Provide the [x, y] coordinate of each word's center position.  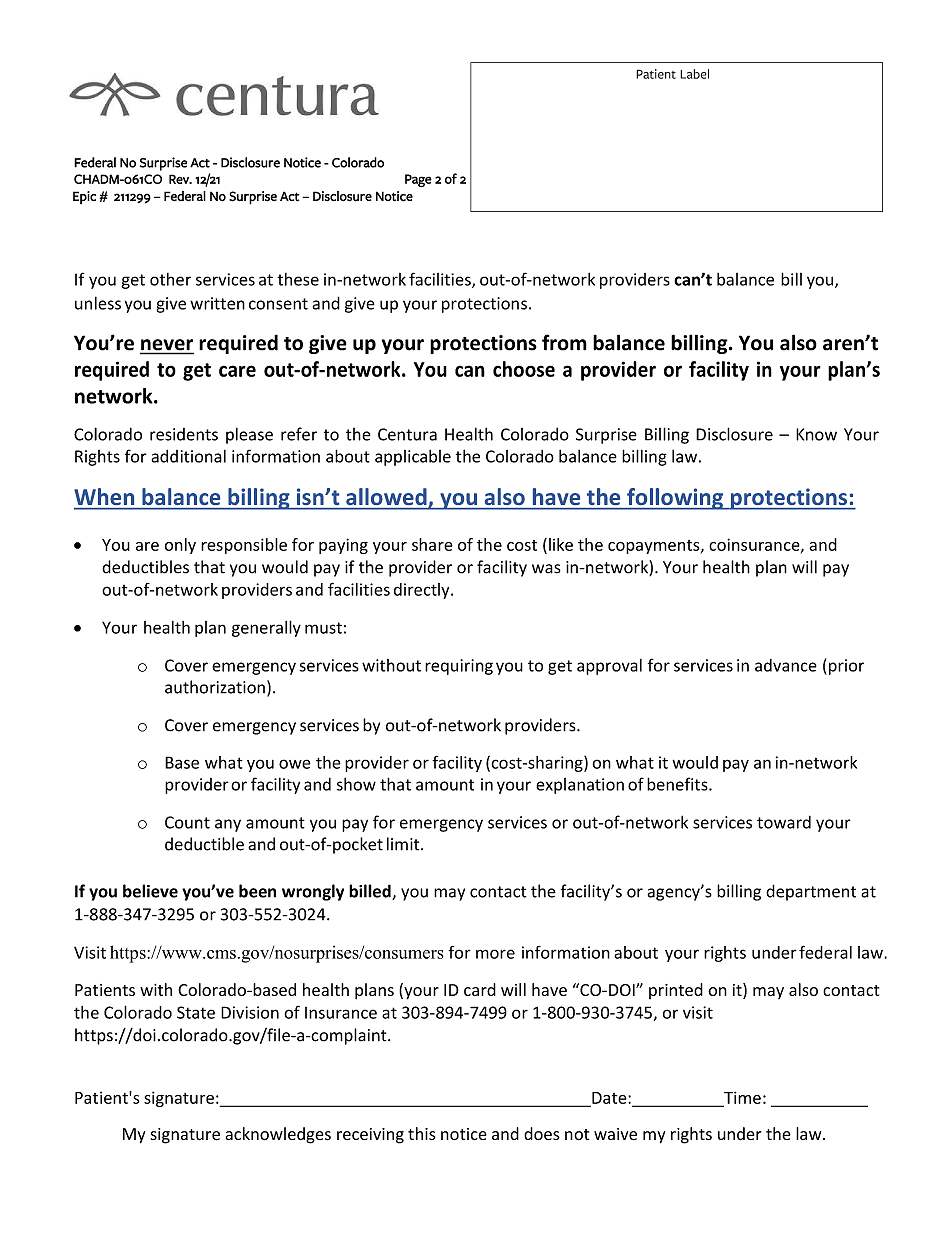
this [422, 1133]
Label [694, 74]
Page [418, 180]
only [180, 546]
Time [741, 1098]
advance [786, 665]
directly [423, 591]
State [196, 1012]
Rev [180, 179]
